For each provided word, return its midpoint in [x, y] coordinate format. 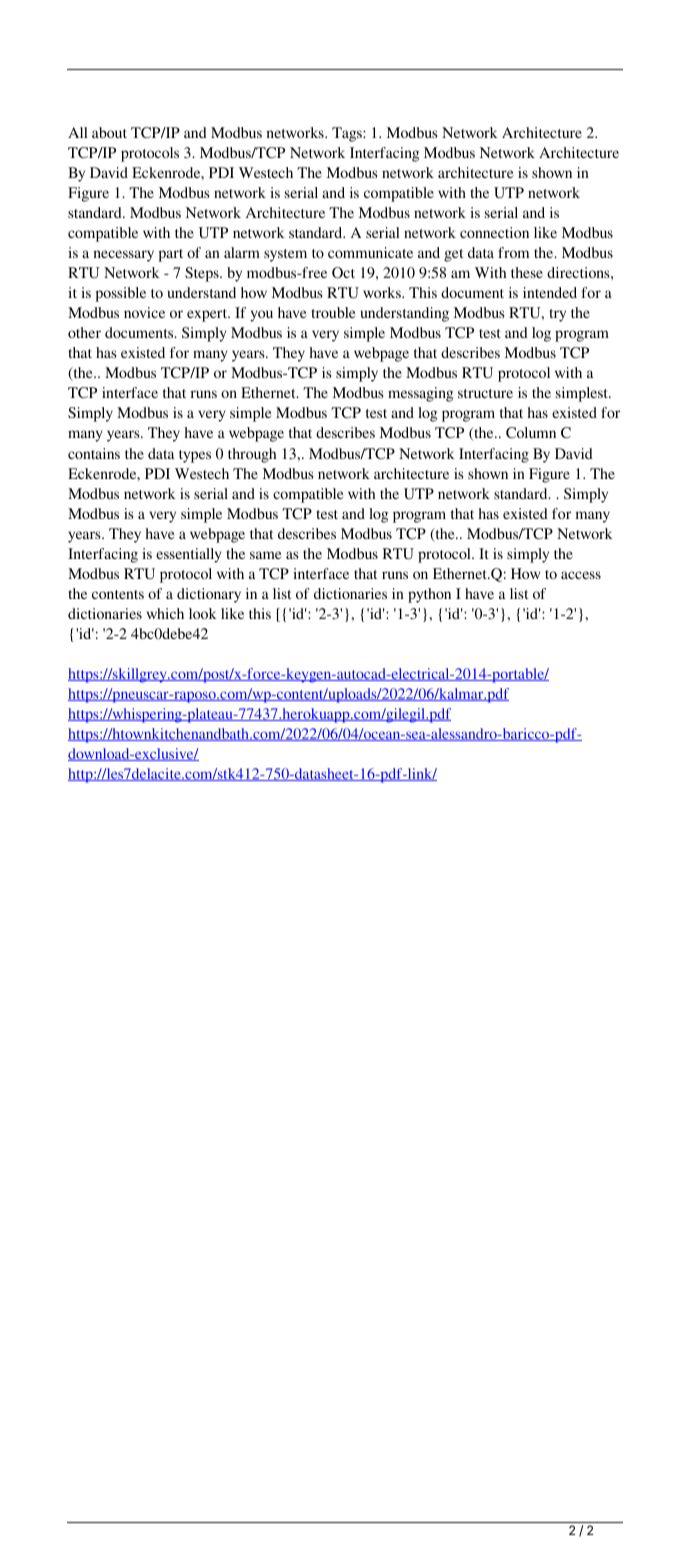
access [581, 575]
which [165, 613]
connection [494, 232]
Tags [348, 134]
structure [485, 393]
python [429, 595]
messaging [421, 394]
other [84, 332]
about [109, 132]
